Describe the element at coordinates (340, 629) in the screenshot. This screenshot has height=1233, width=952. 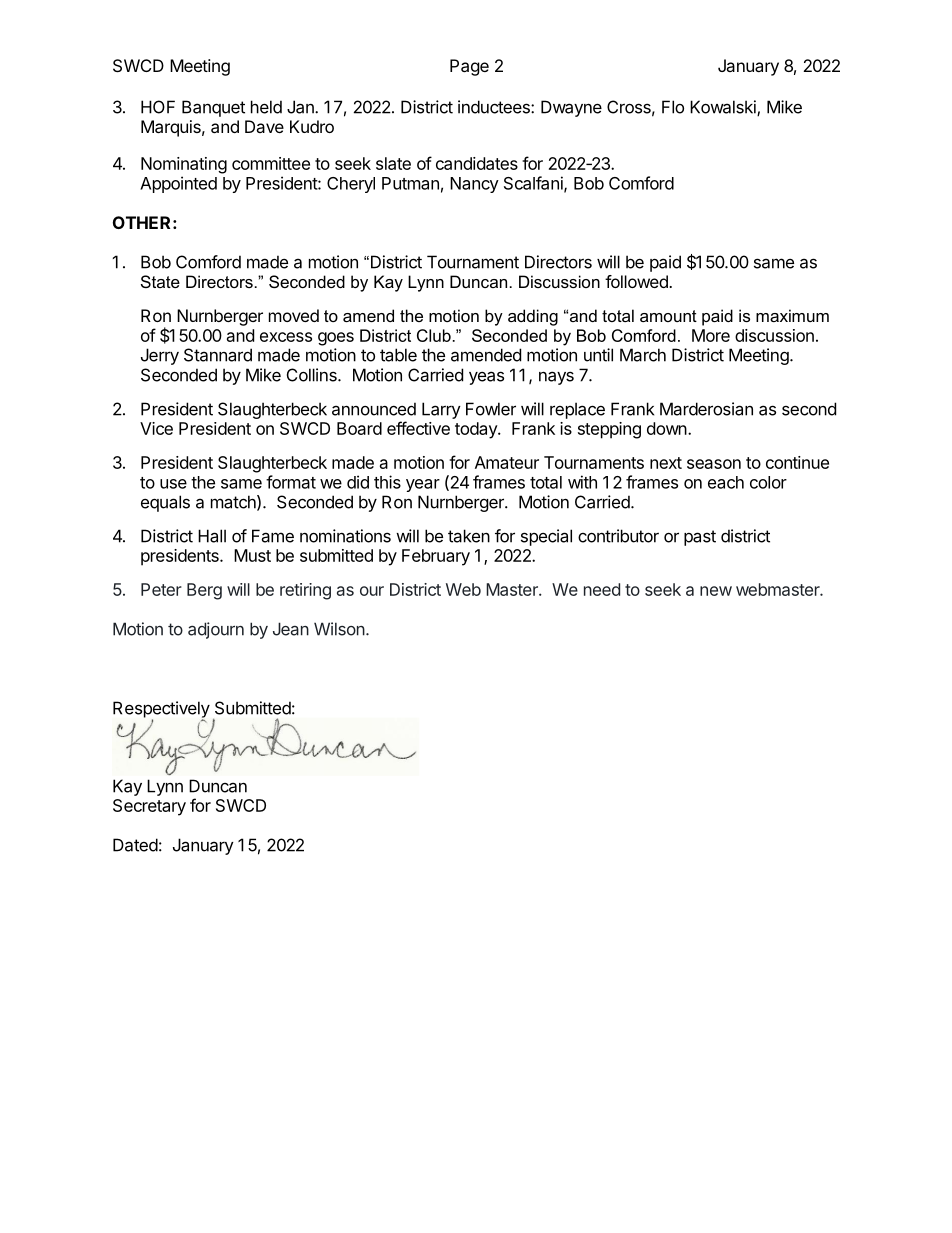
I see `Wilson` at that location.
